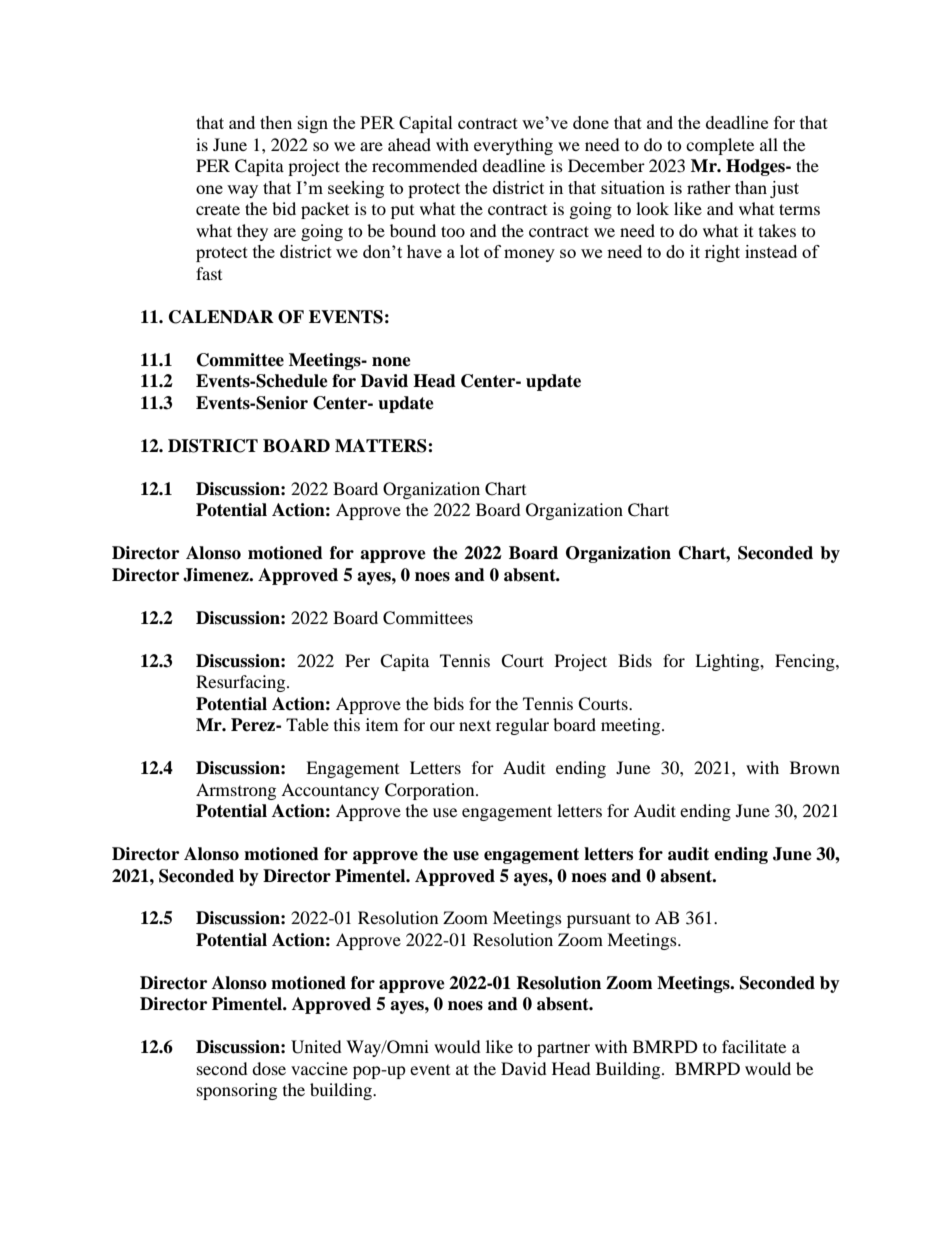  Describe the element at coordinates (529, 255) in the document. I see `money` at that location.
